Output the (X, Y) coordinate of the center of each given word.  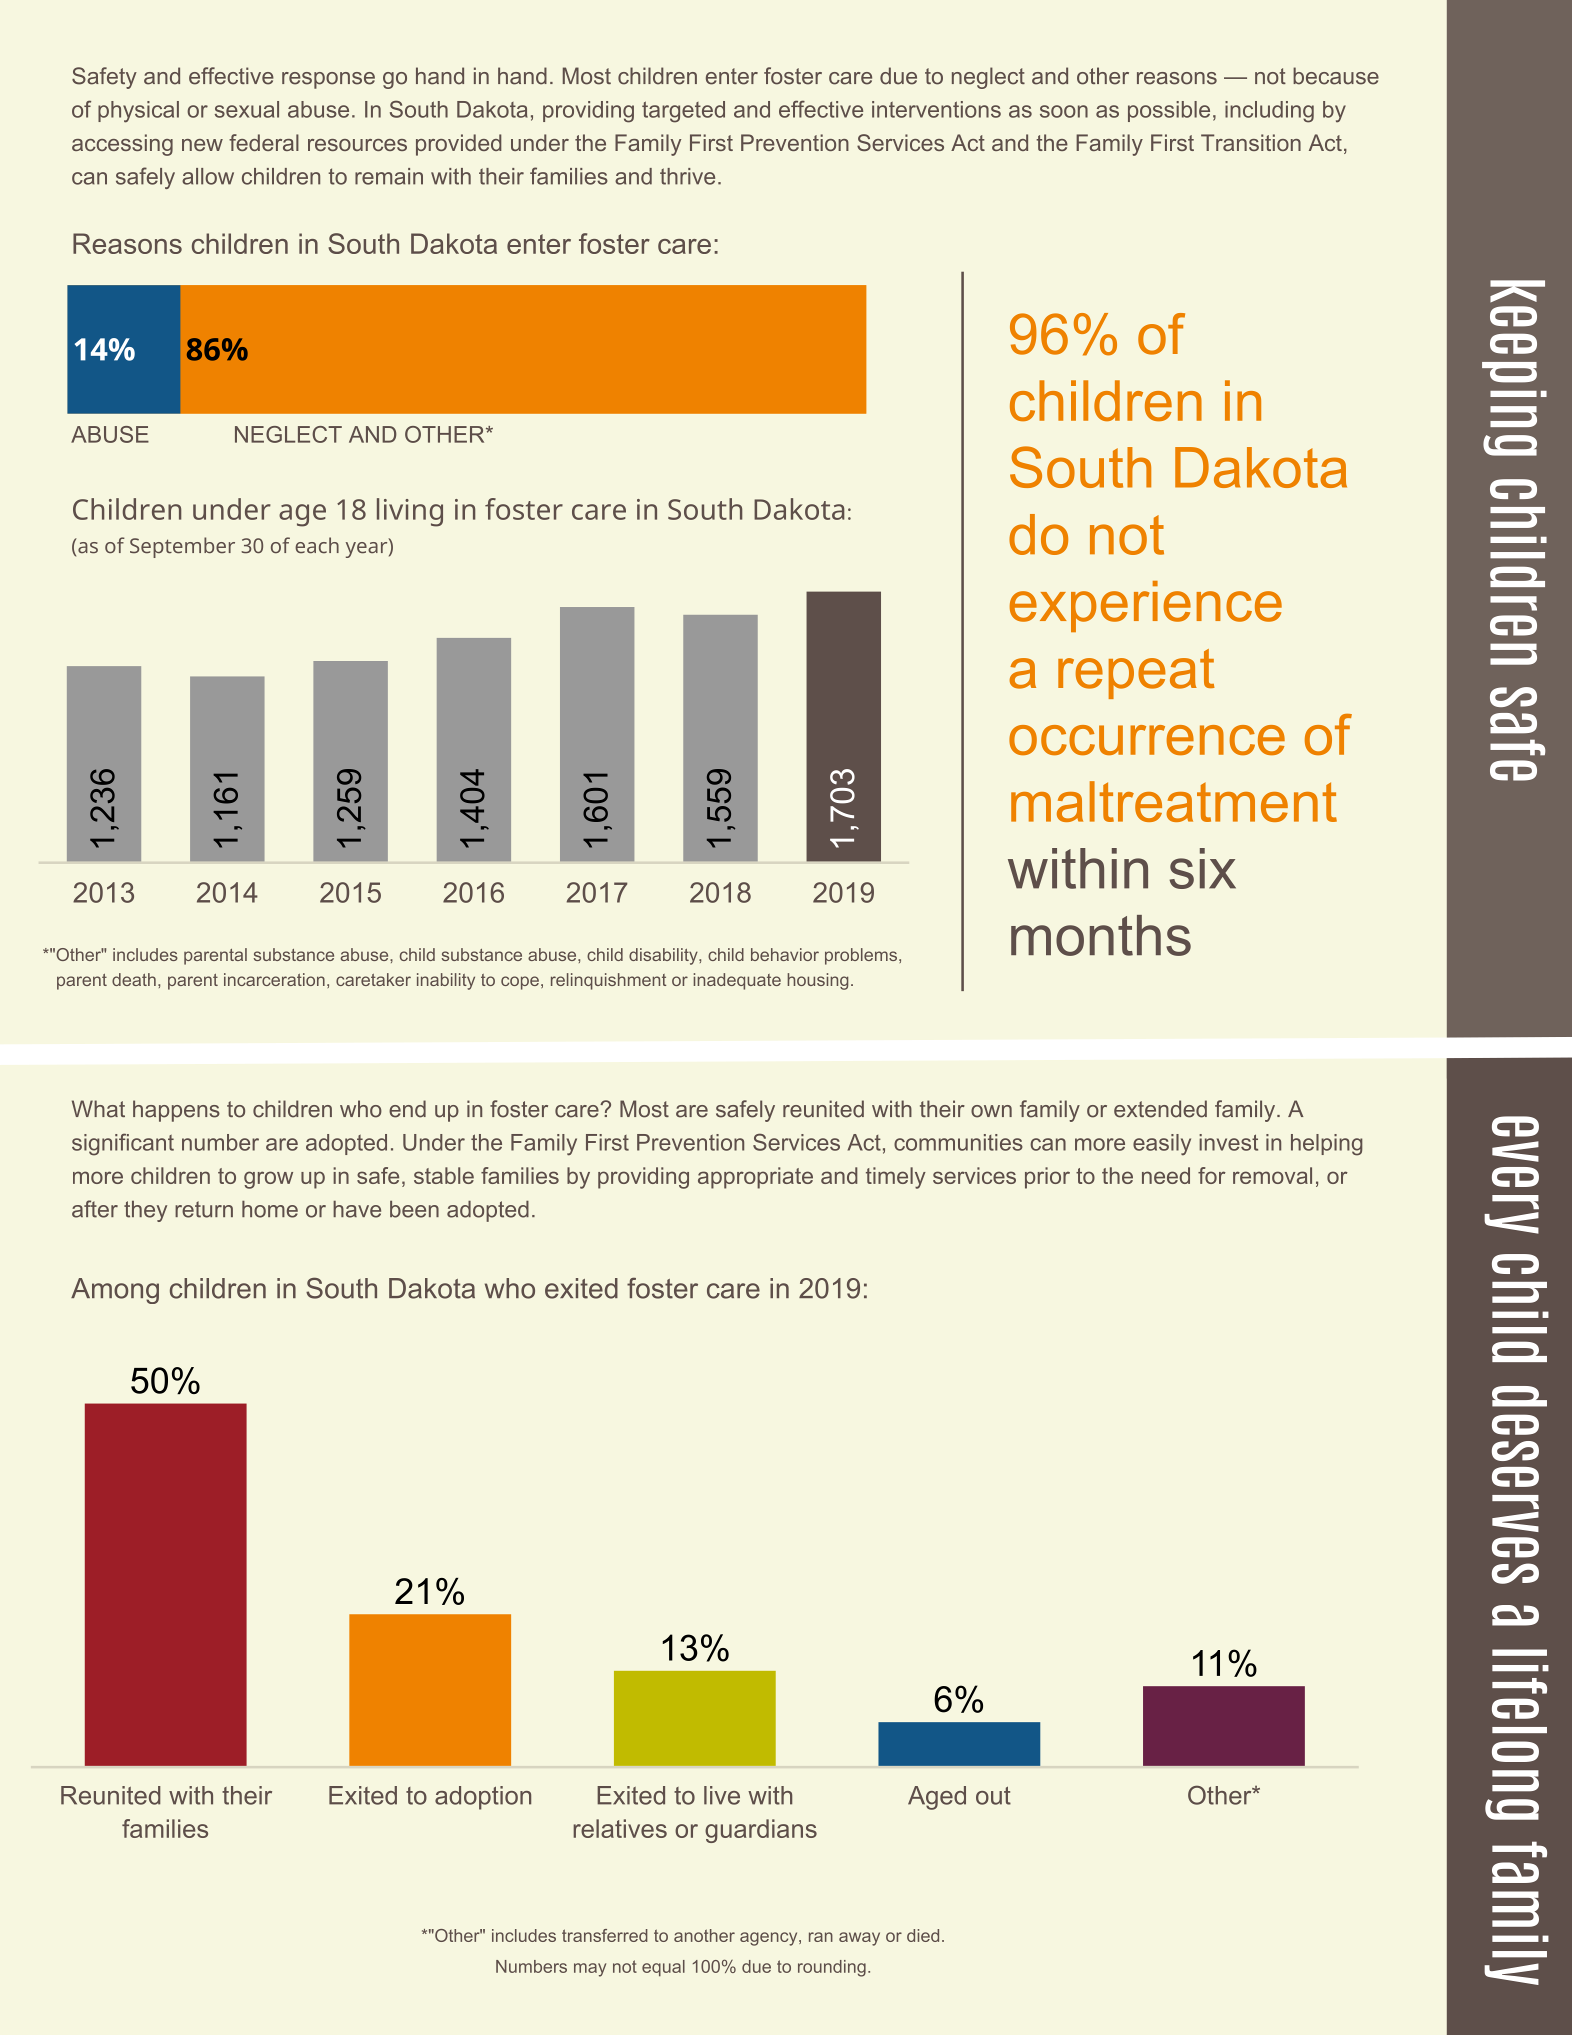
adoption (483, 1798)
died (923, 1935)
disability (664, 956)
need (1166, 1175)
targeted (683, 112)
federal (264, 142)
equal (663, 1968)
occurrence (1147, 740)
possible (1169, 111)
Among (115, 1291)
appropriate (755, 1178)
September (182, 547)
